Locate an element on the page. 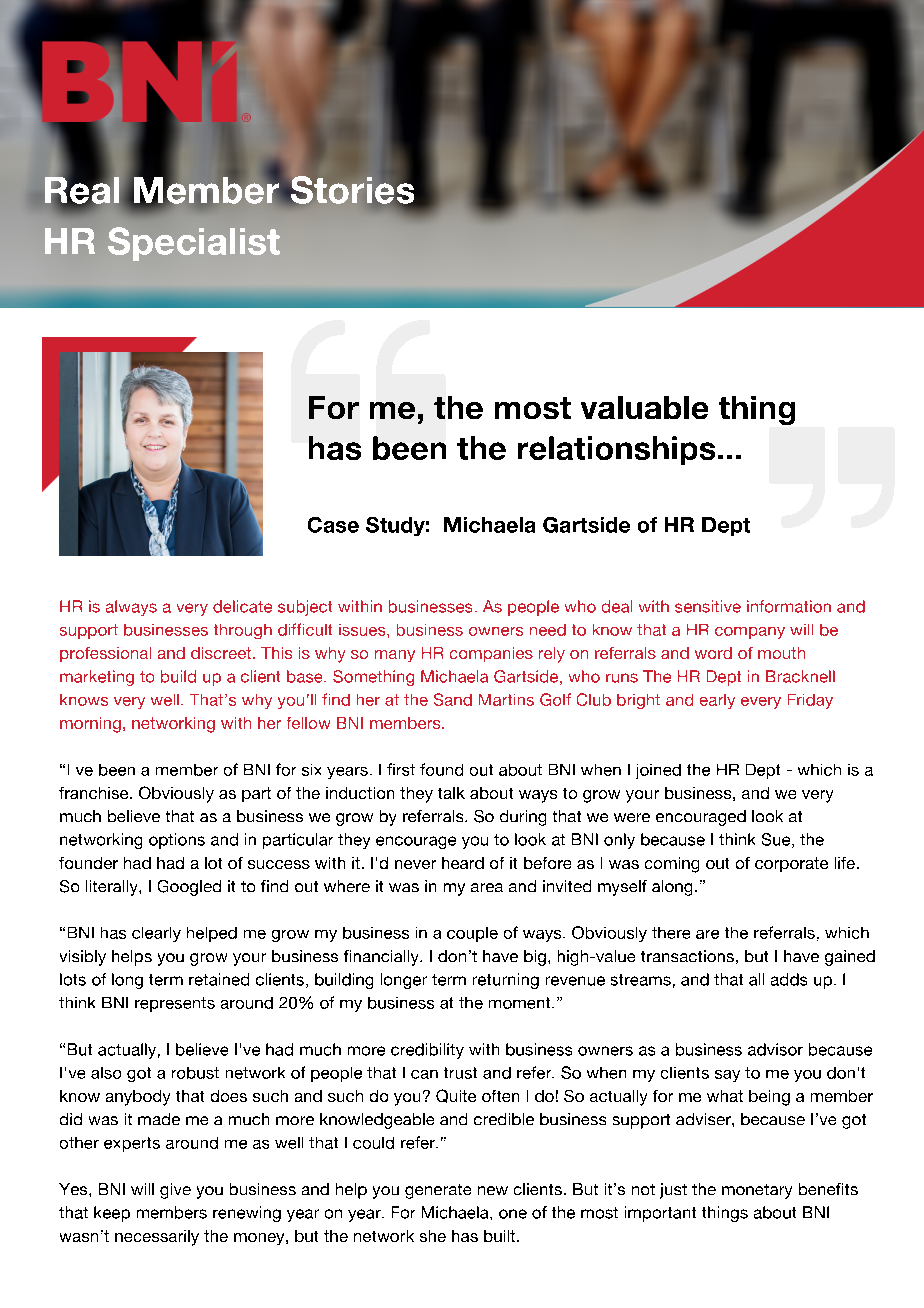 This image has width=924, height=1308. valuable is located at coordinates (644, 407).
